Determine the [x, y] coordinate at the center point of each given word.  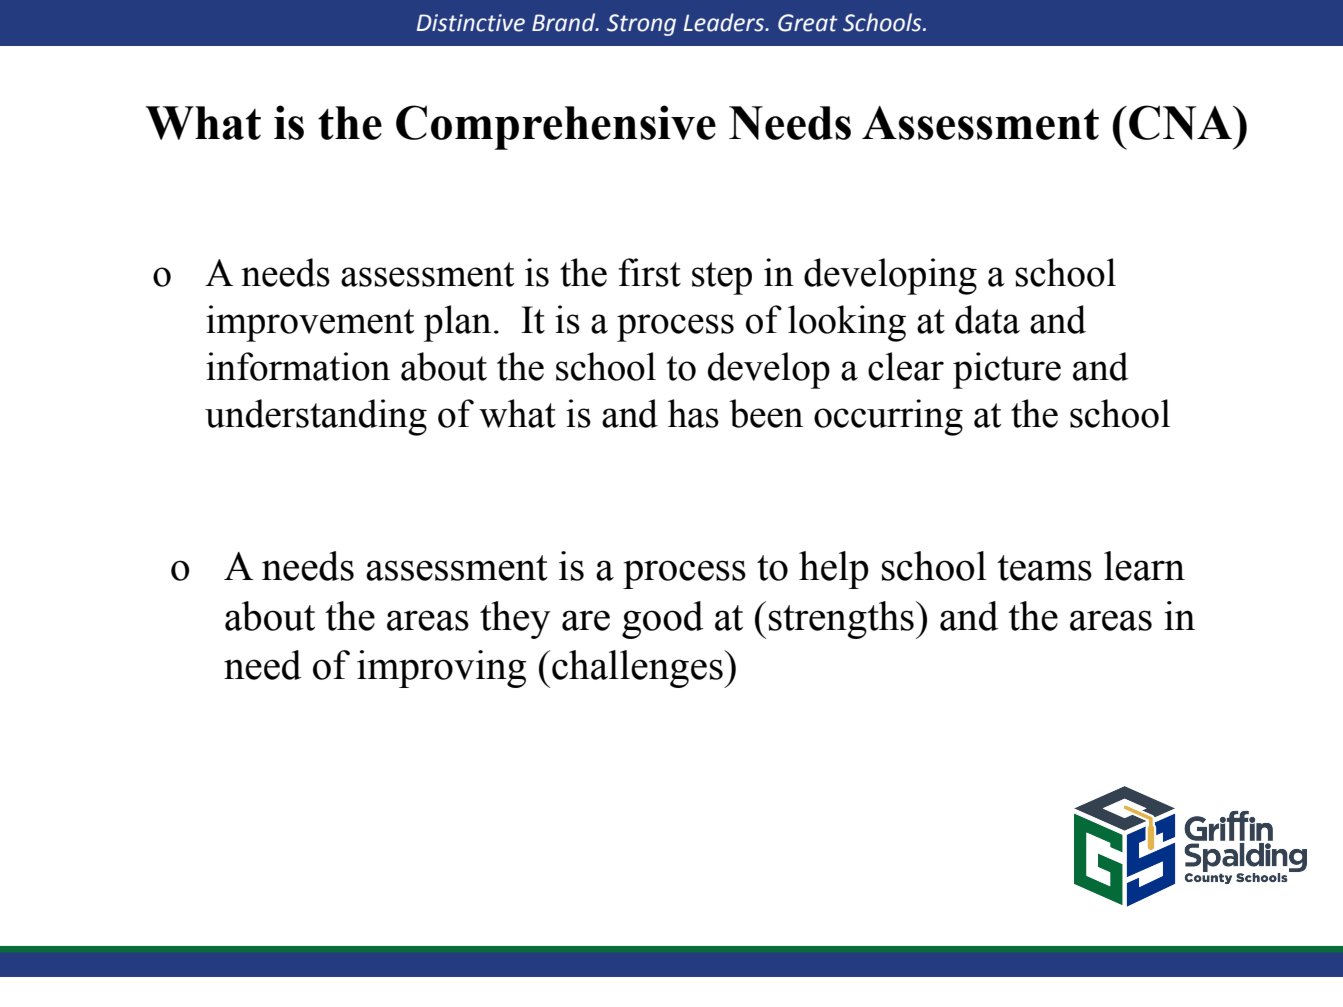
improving [441, 669]
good [663, 620]
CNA [1181, 122]
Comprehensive [556, 127]
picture [1007, 370]
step [722, 278]
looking [847, 323]
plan [457, 323]
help [834, 570]
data [987, 319]
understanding [316, 417]
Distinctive [471, 23]
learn [1144, 566]
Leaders [725, 22]
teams [1044, 568]
